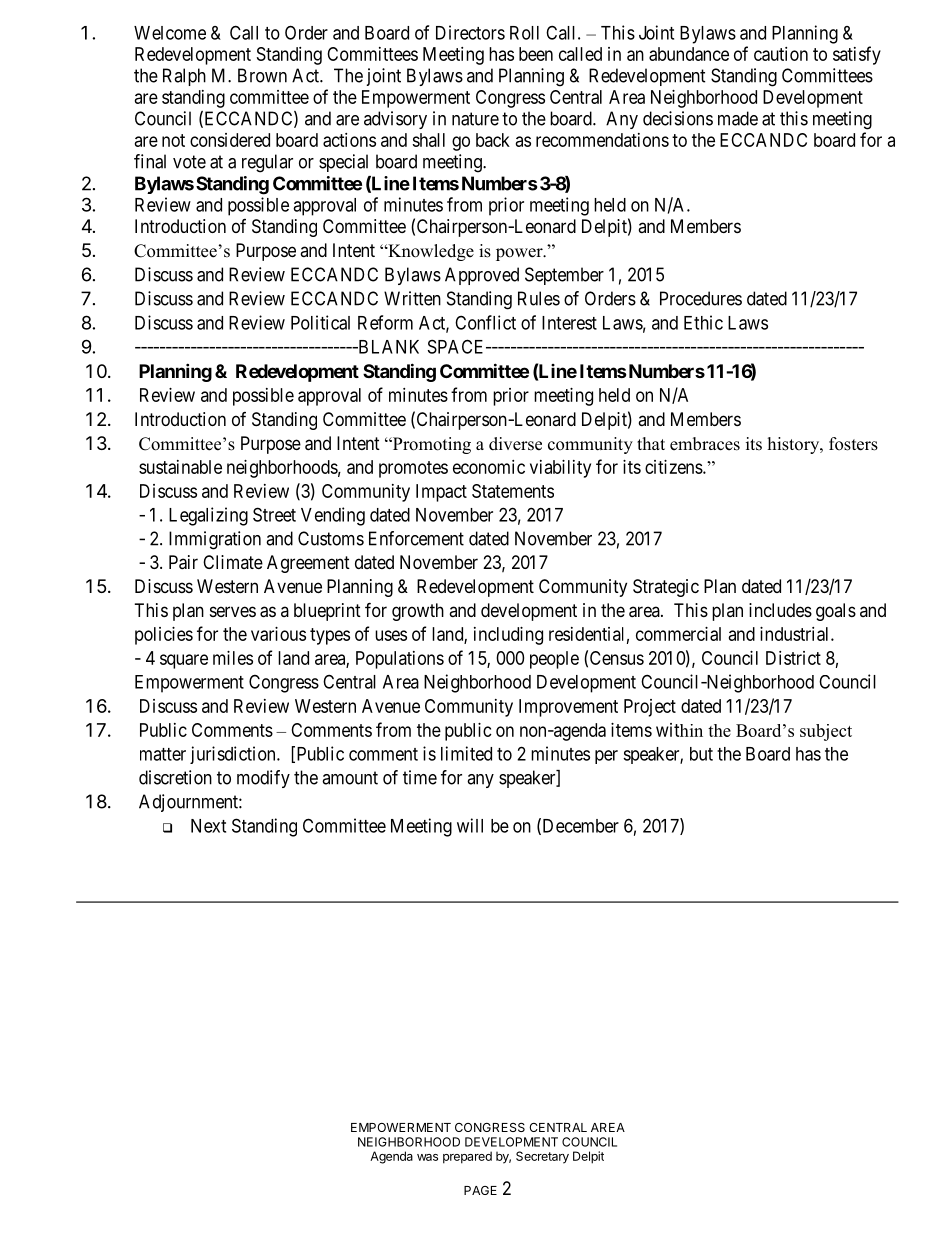  Describe the element at coordinates (781, 54) in the page. I see `caution` at that location.
